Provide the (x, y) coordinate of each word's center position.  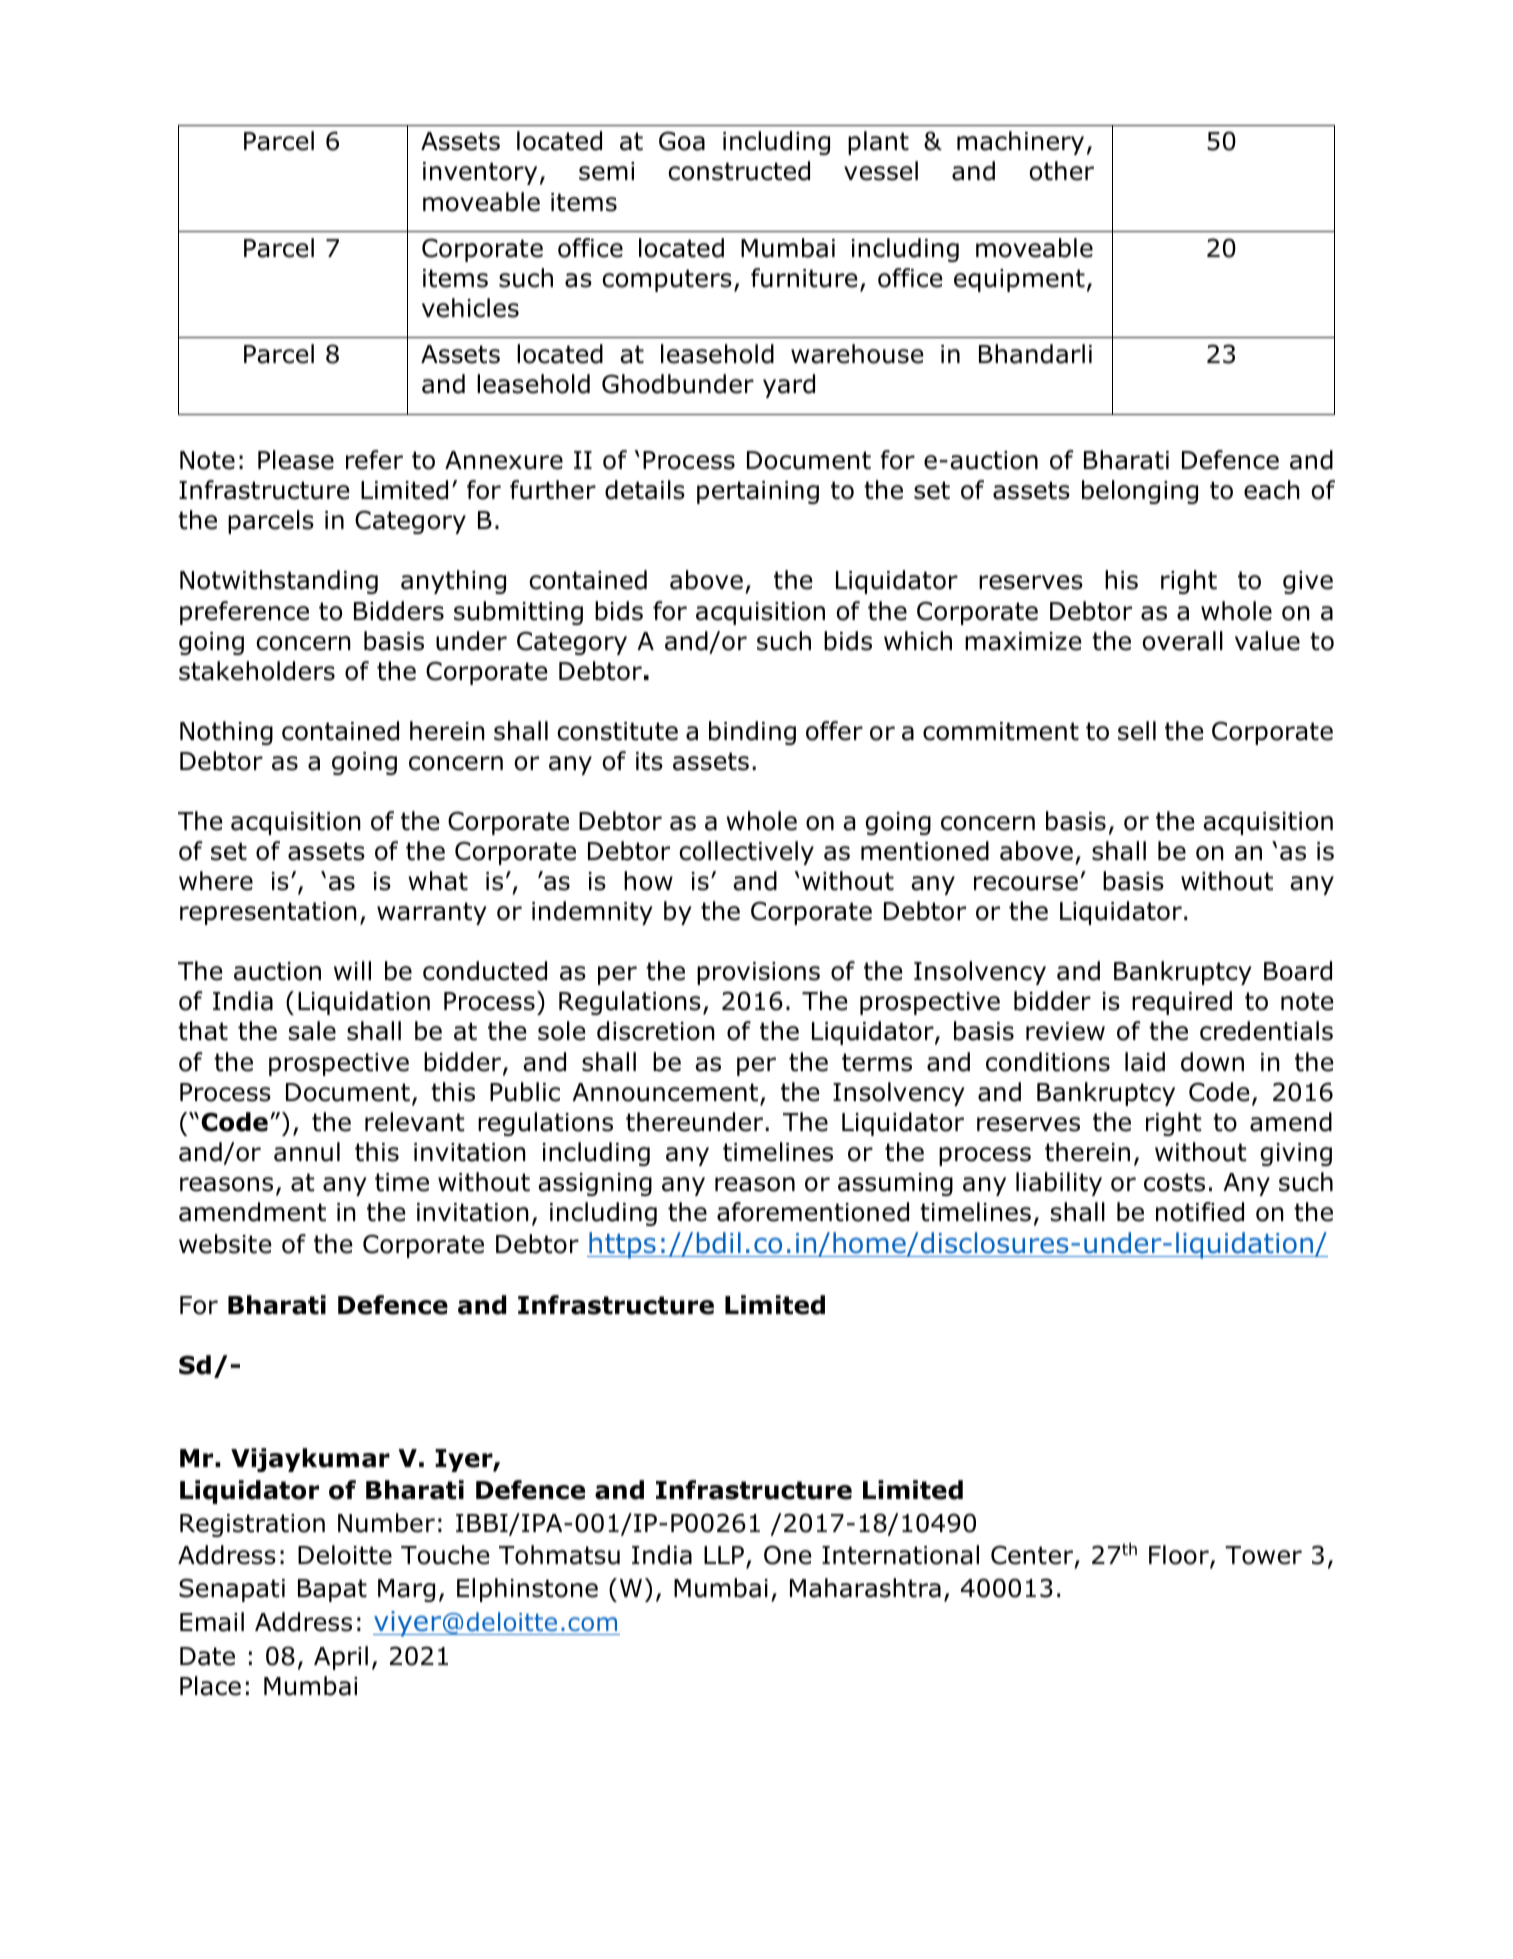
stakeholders (257, 671)
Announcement (665, 1092)
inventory (480, 173)
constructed (739, 171)
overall (1182, 641)
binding (752, 733)
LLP (724, 1555)
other (1061, 171)
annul (307, 1152)
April (341, 1658)
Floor (1180, 1556)
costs (1174, 1182)
